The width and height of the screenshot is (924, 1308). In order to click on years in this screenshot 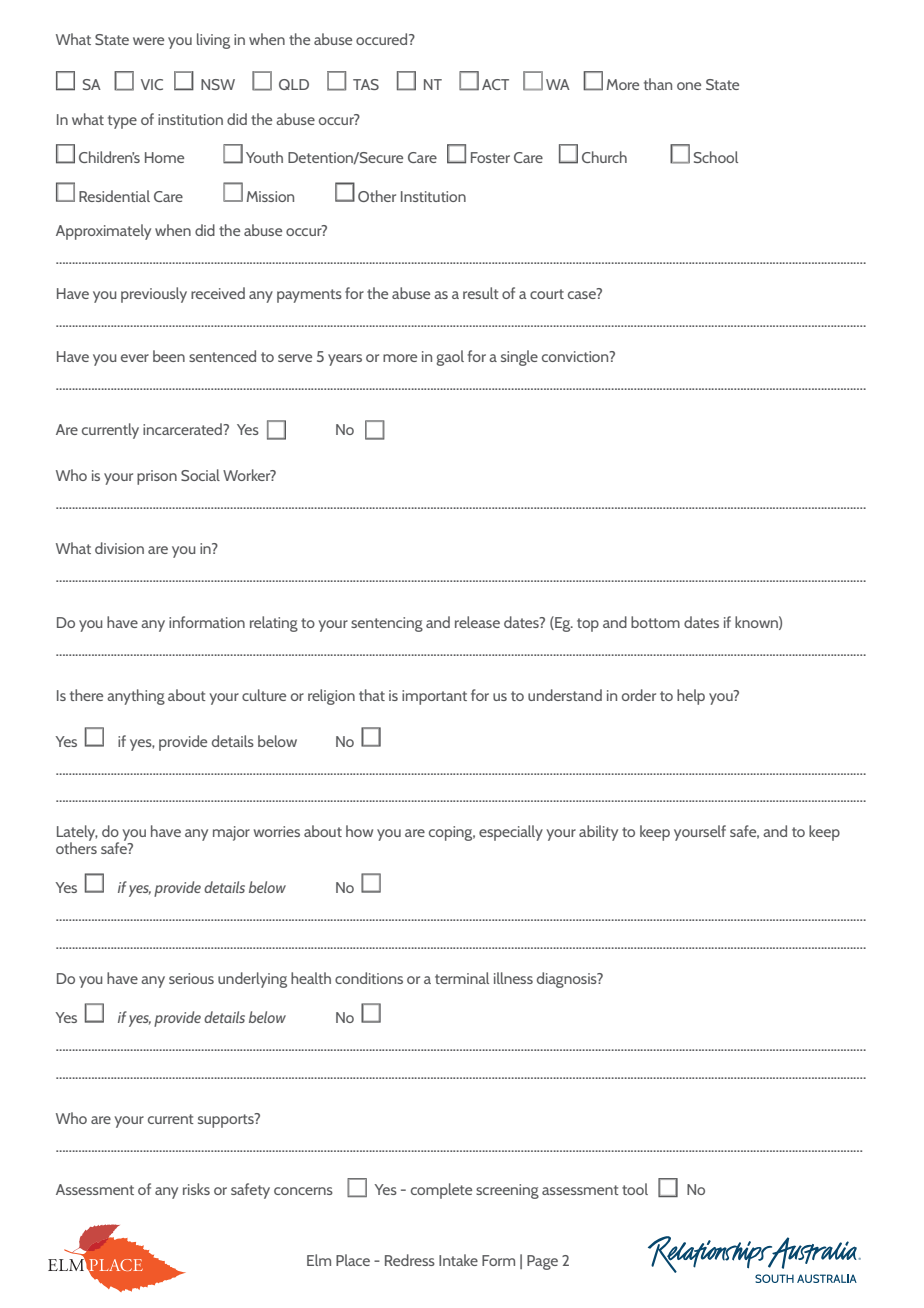, I will do `click(345, 360)`.
